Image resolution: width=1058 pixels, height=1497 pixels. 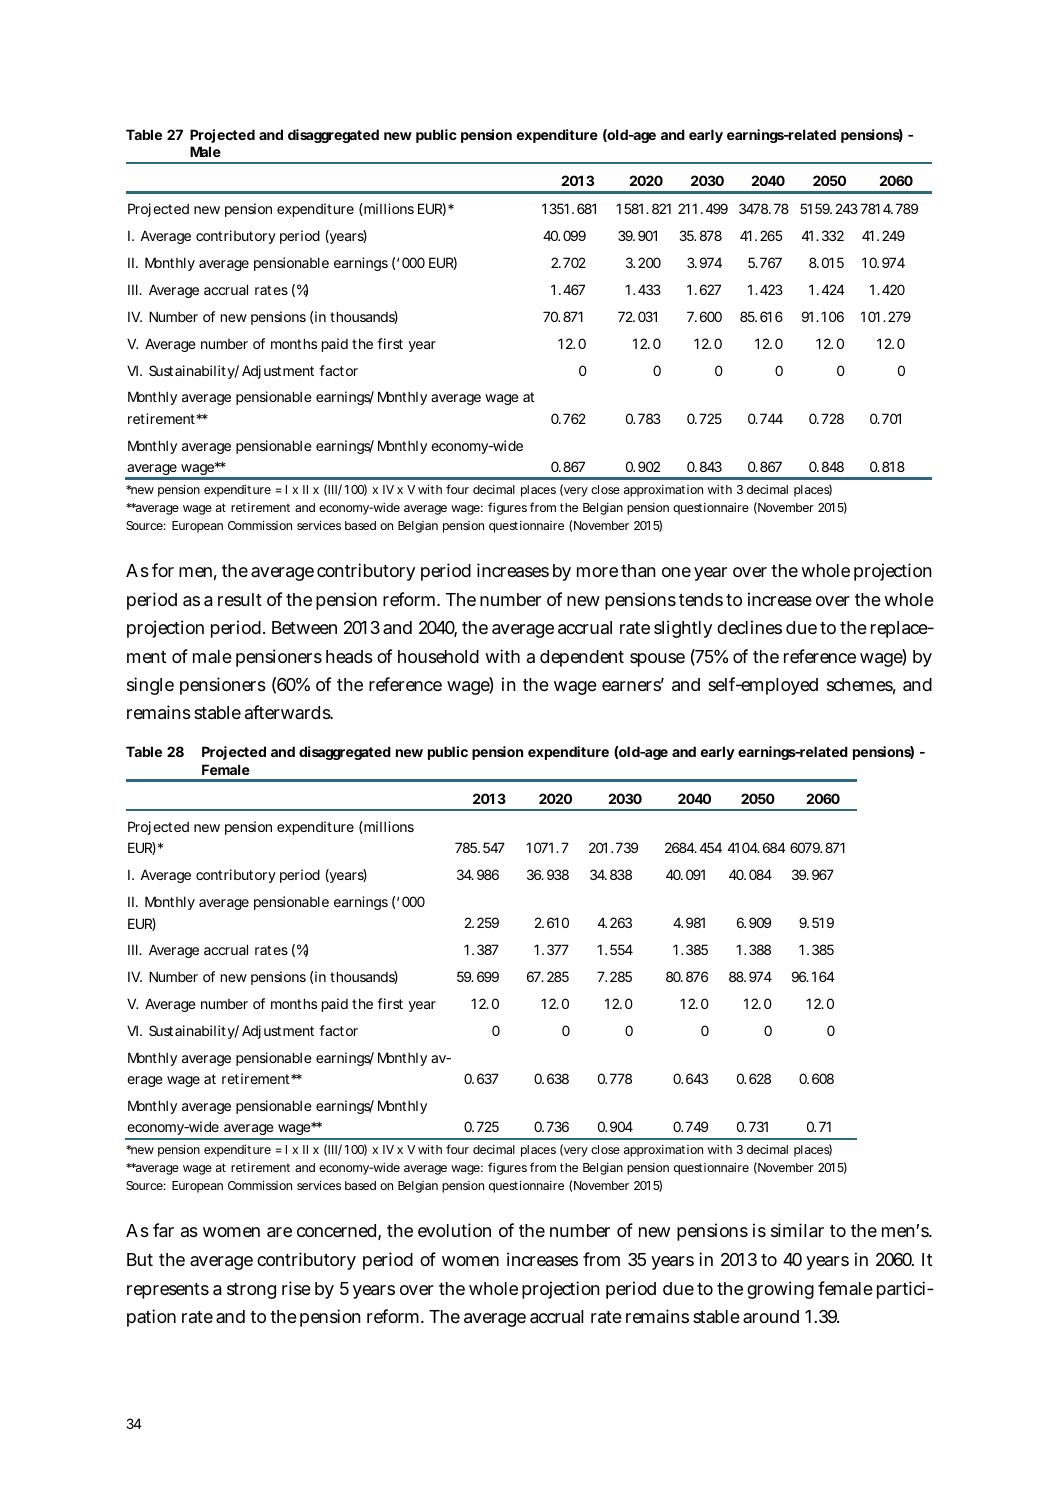 What do you see at coordinates (797, 1230) in the screenshot?
I see `similar` at bounding box center [797, 1230].
